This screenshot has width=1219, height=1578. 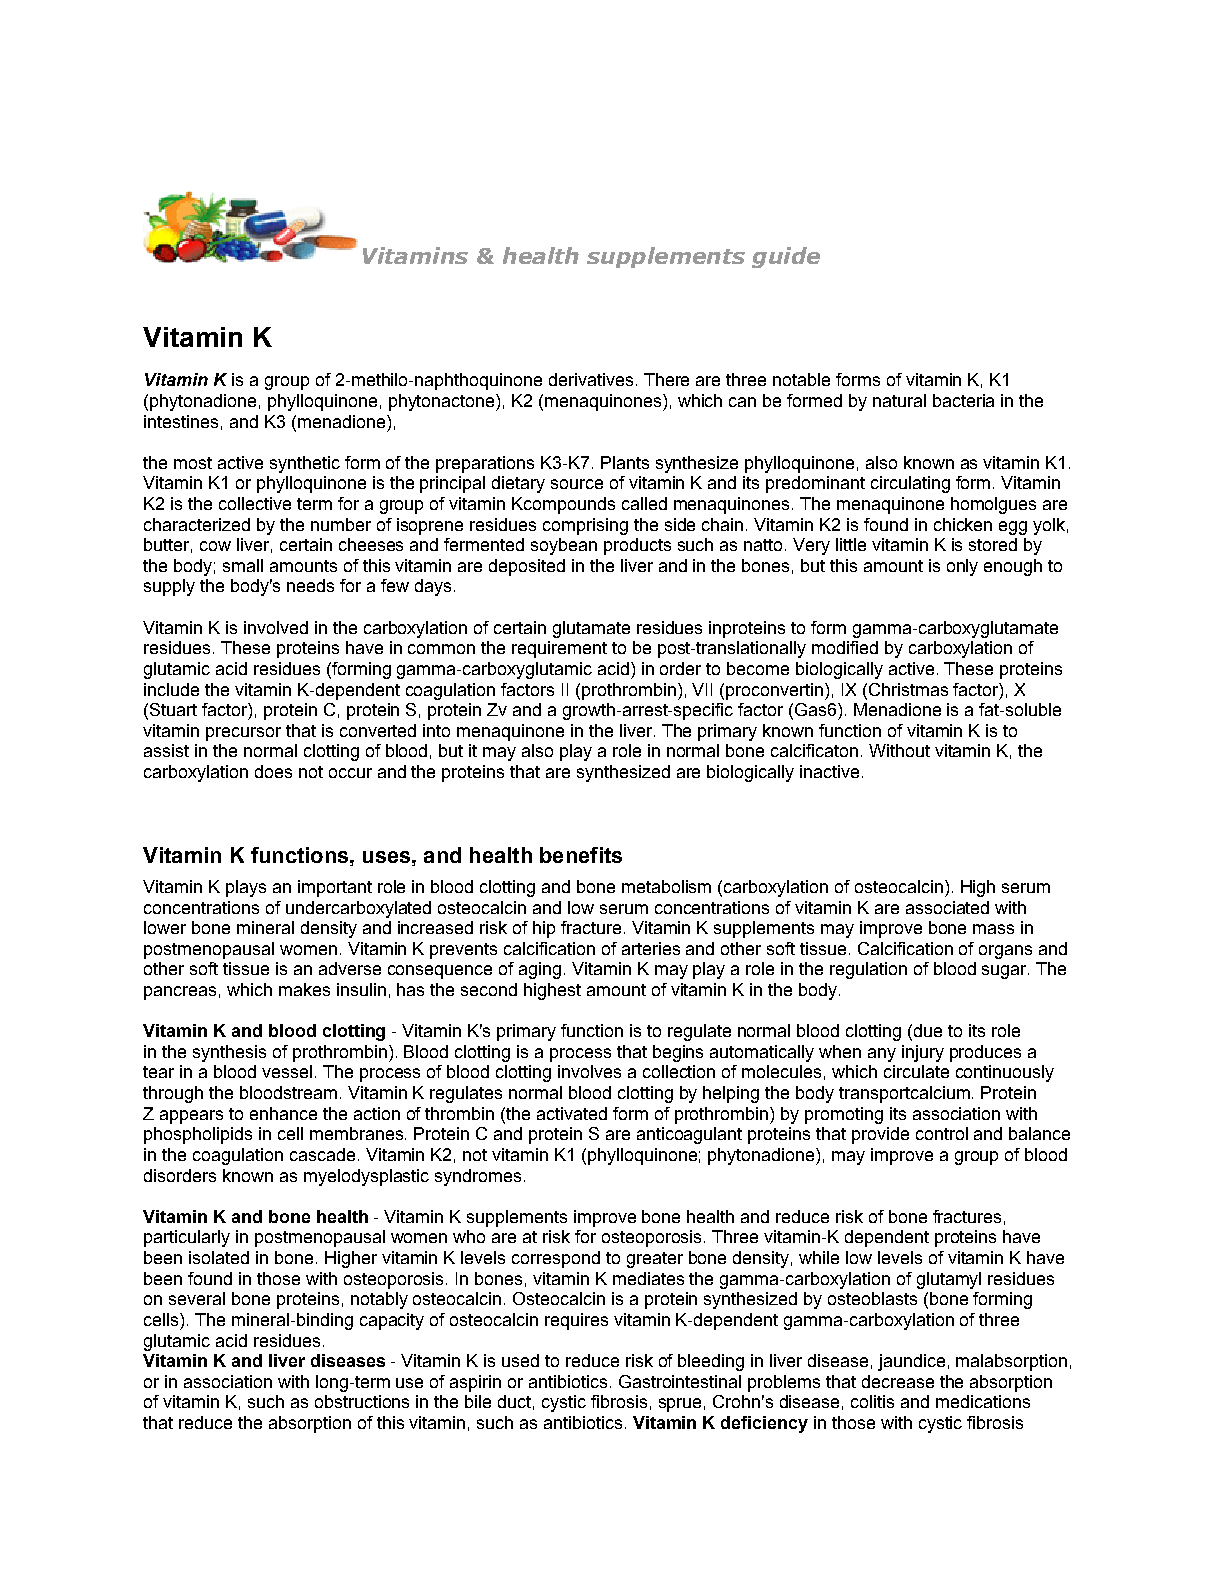 What do you see at coordinates (335, 888) in the screenshot?
I see `important` at bounding box center [335, 888].
